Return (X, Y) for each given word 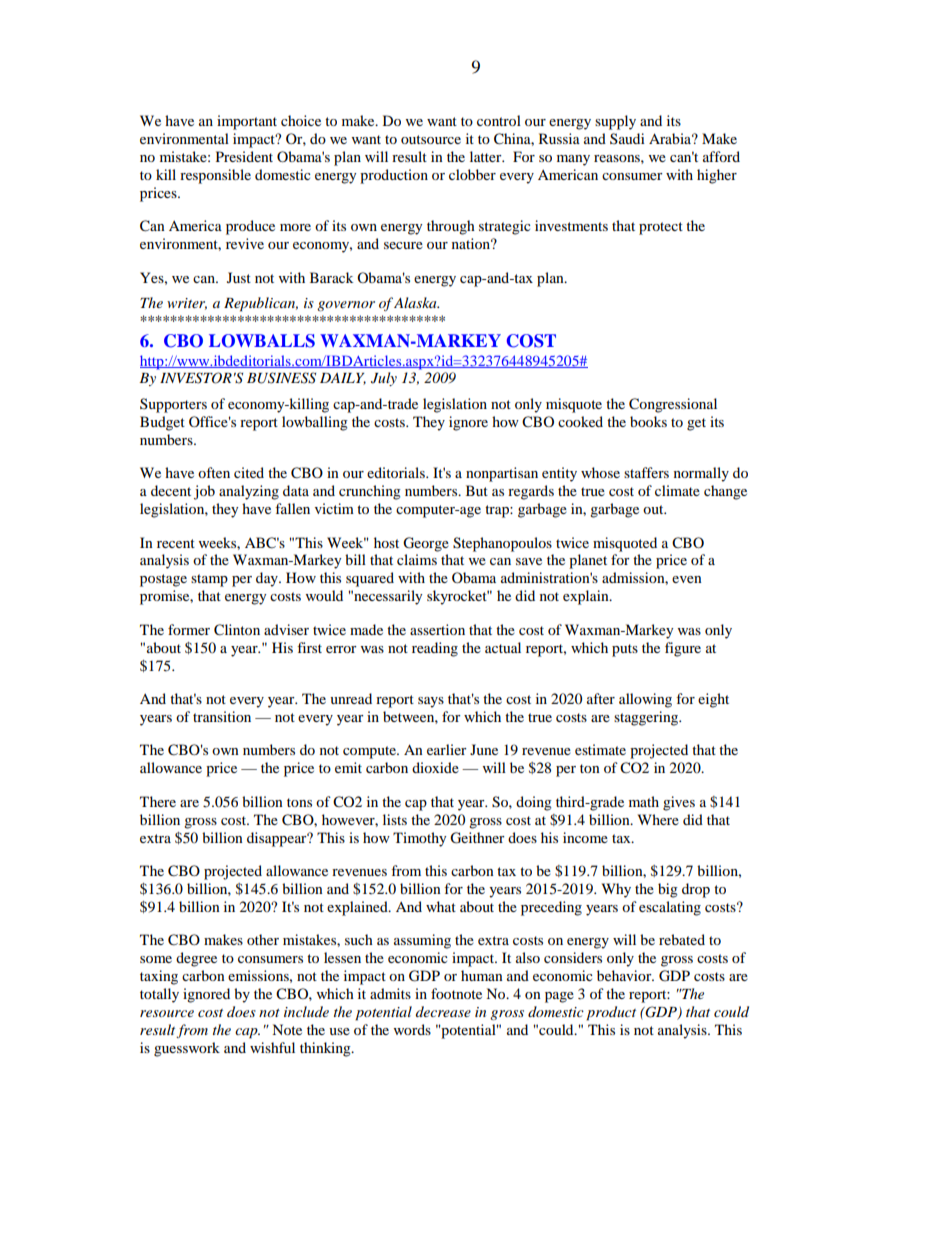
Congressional (673, 405)
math (644, 801)
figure (683, 649)
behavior (625, 975)
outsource (431, 139)
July (384, 379)
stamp (209, 580)
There (158, 801)
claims (417, 559)
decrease (443, 1011)
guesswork (187, 1049)
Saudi (627, 138)
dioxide (435, 767)
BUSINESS (281, 378)
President (244, 156)
